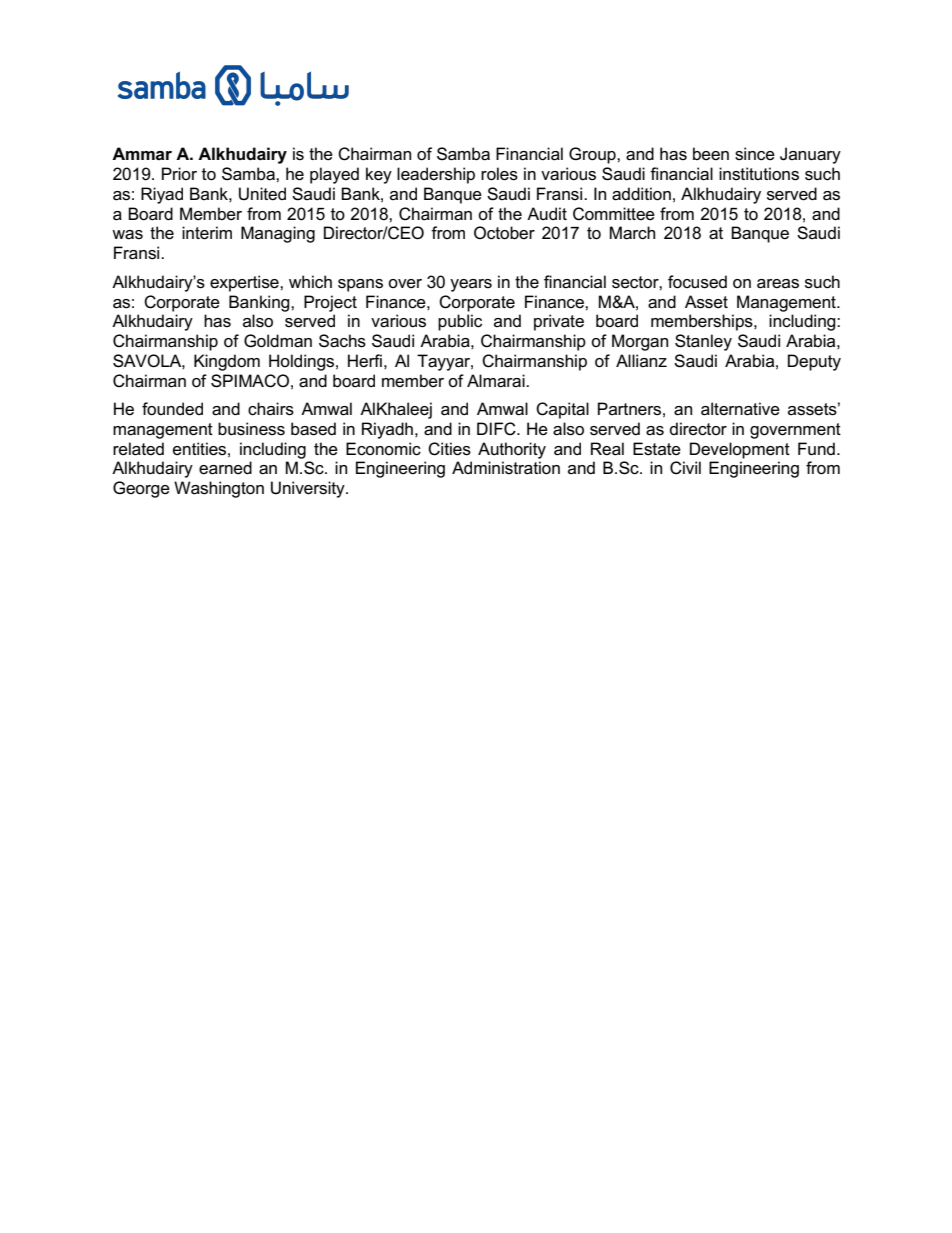  What do you see at coordinates (460, 322) in the document?
I see `public` at bounding box center [460, 322].
